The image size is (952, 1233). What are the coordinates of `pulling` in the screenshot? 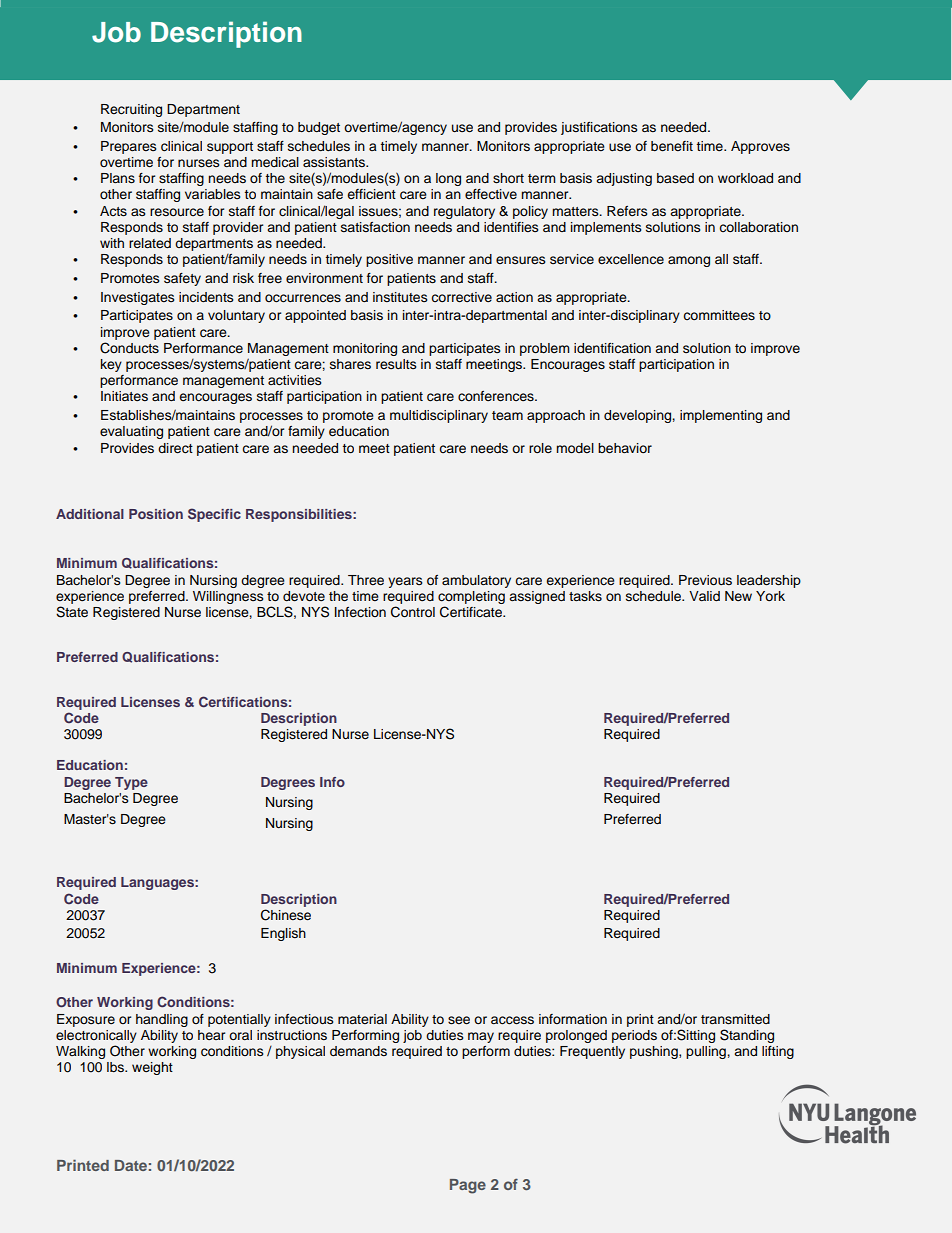 It's located at (707, 1052).
